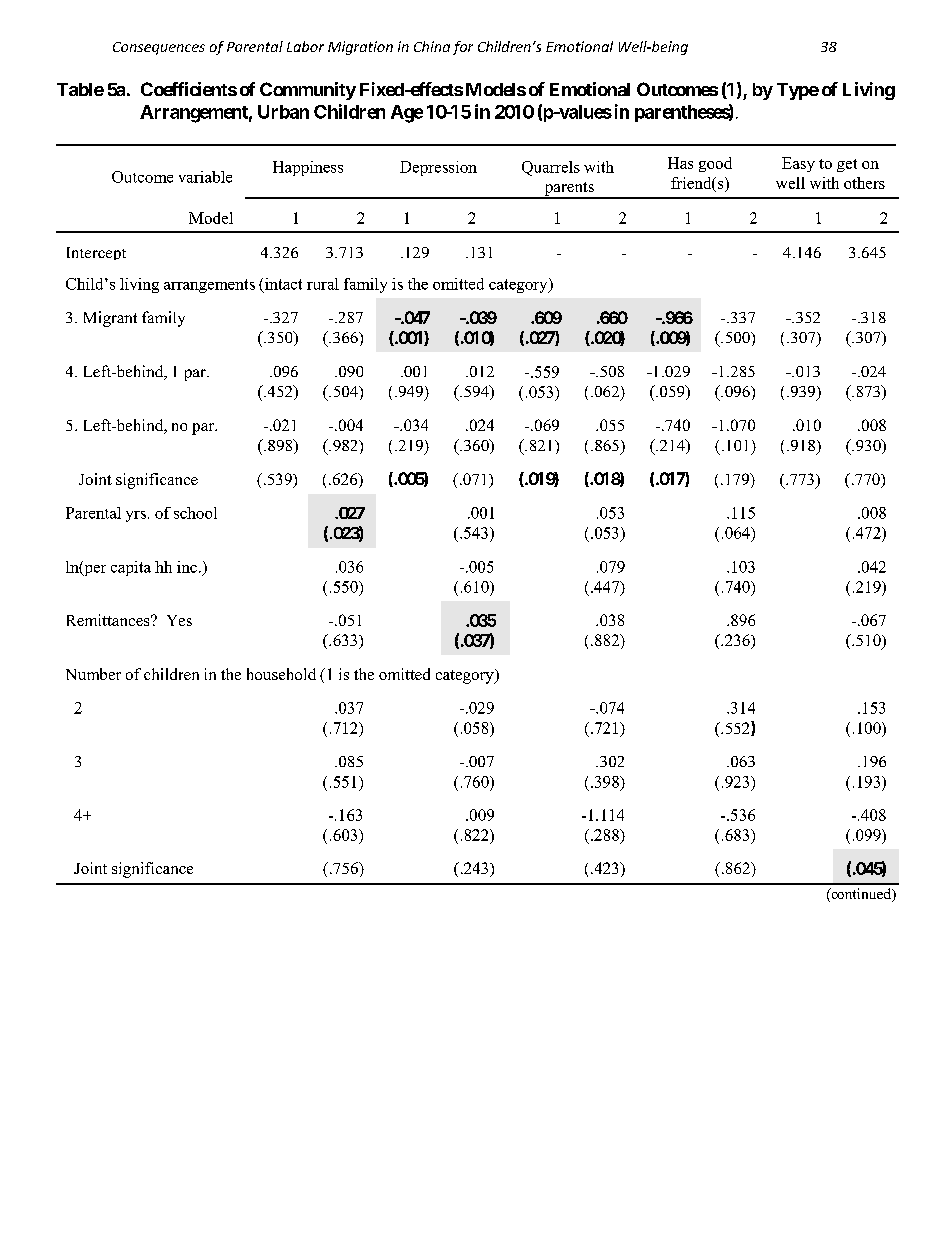 This screenshot has width=952, height=1233. What do you see at coordinates (463, 48) in the screenshot?
I see `for` at bounding box center [463, 48].
